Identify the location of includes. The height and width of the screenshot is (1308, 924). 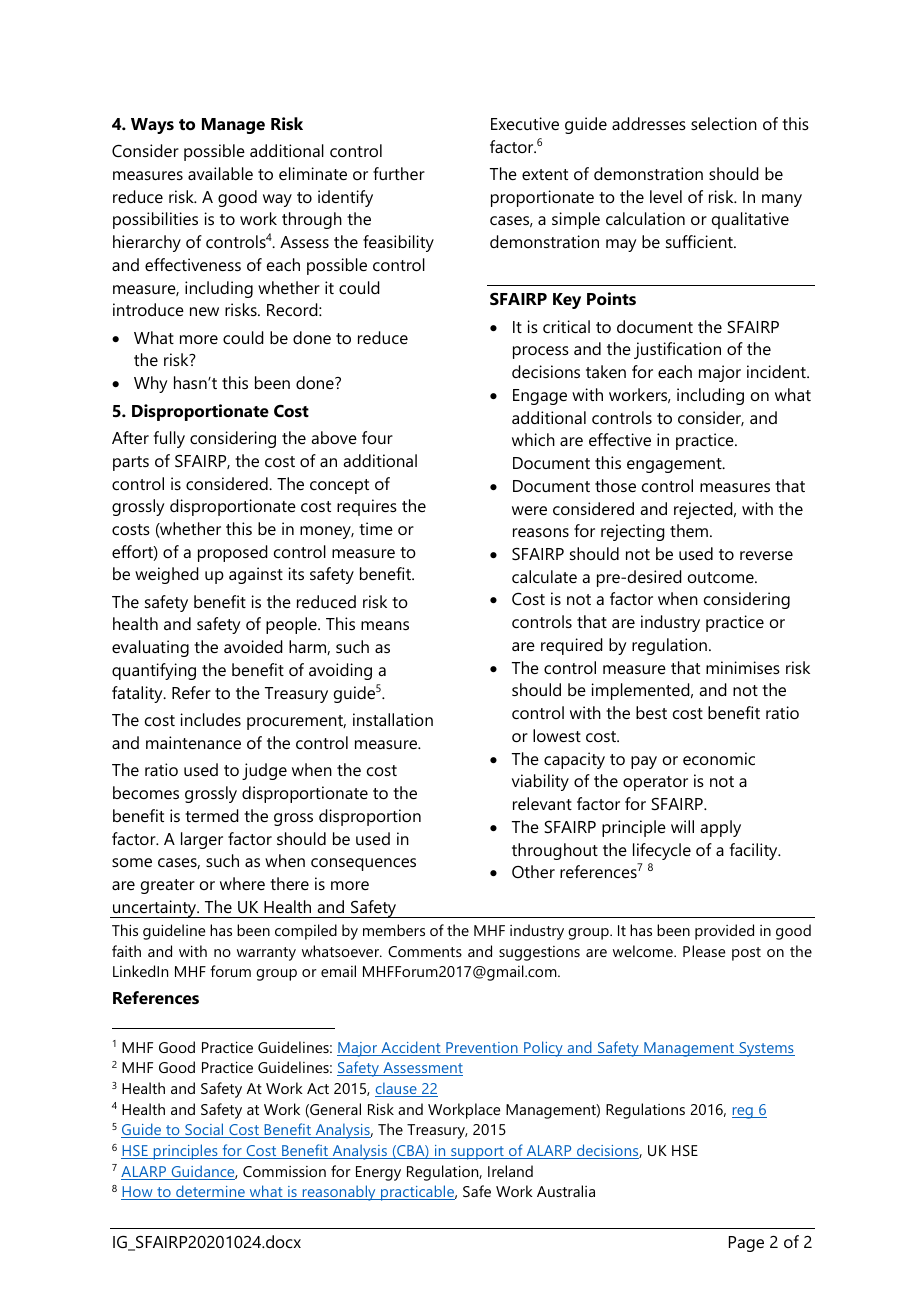
(211, 719).
